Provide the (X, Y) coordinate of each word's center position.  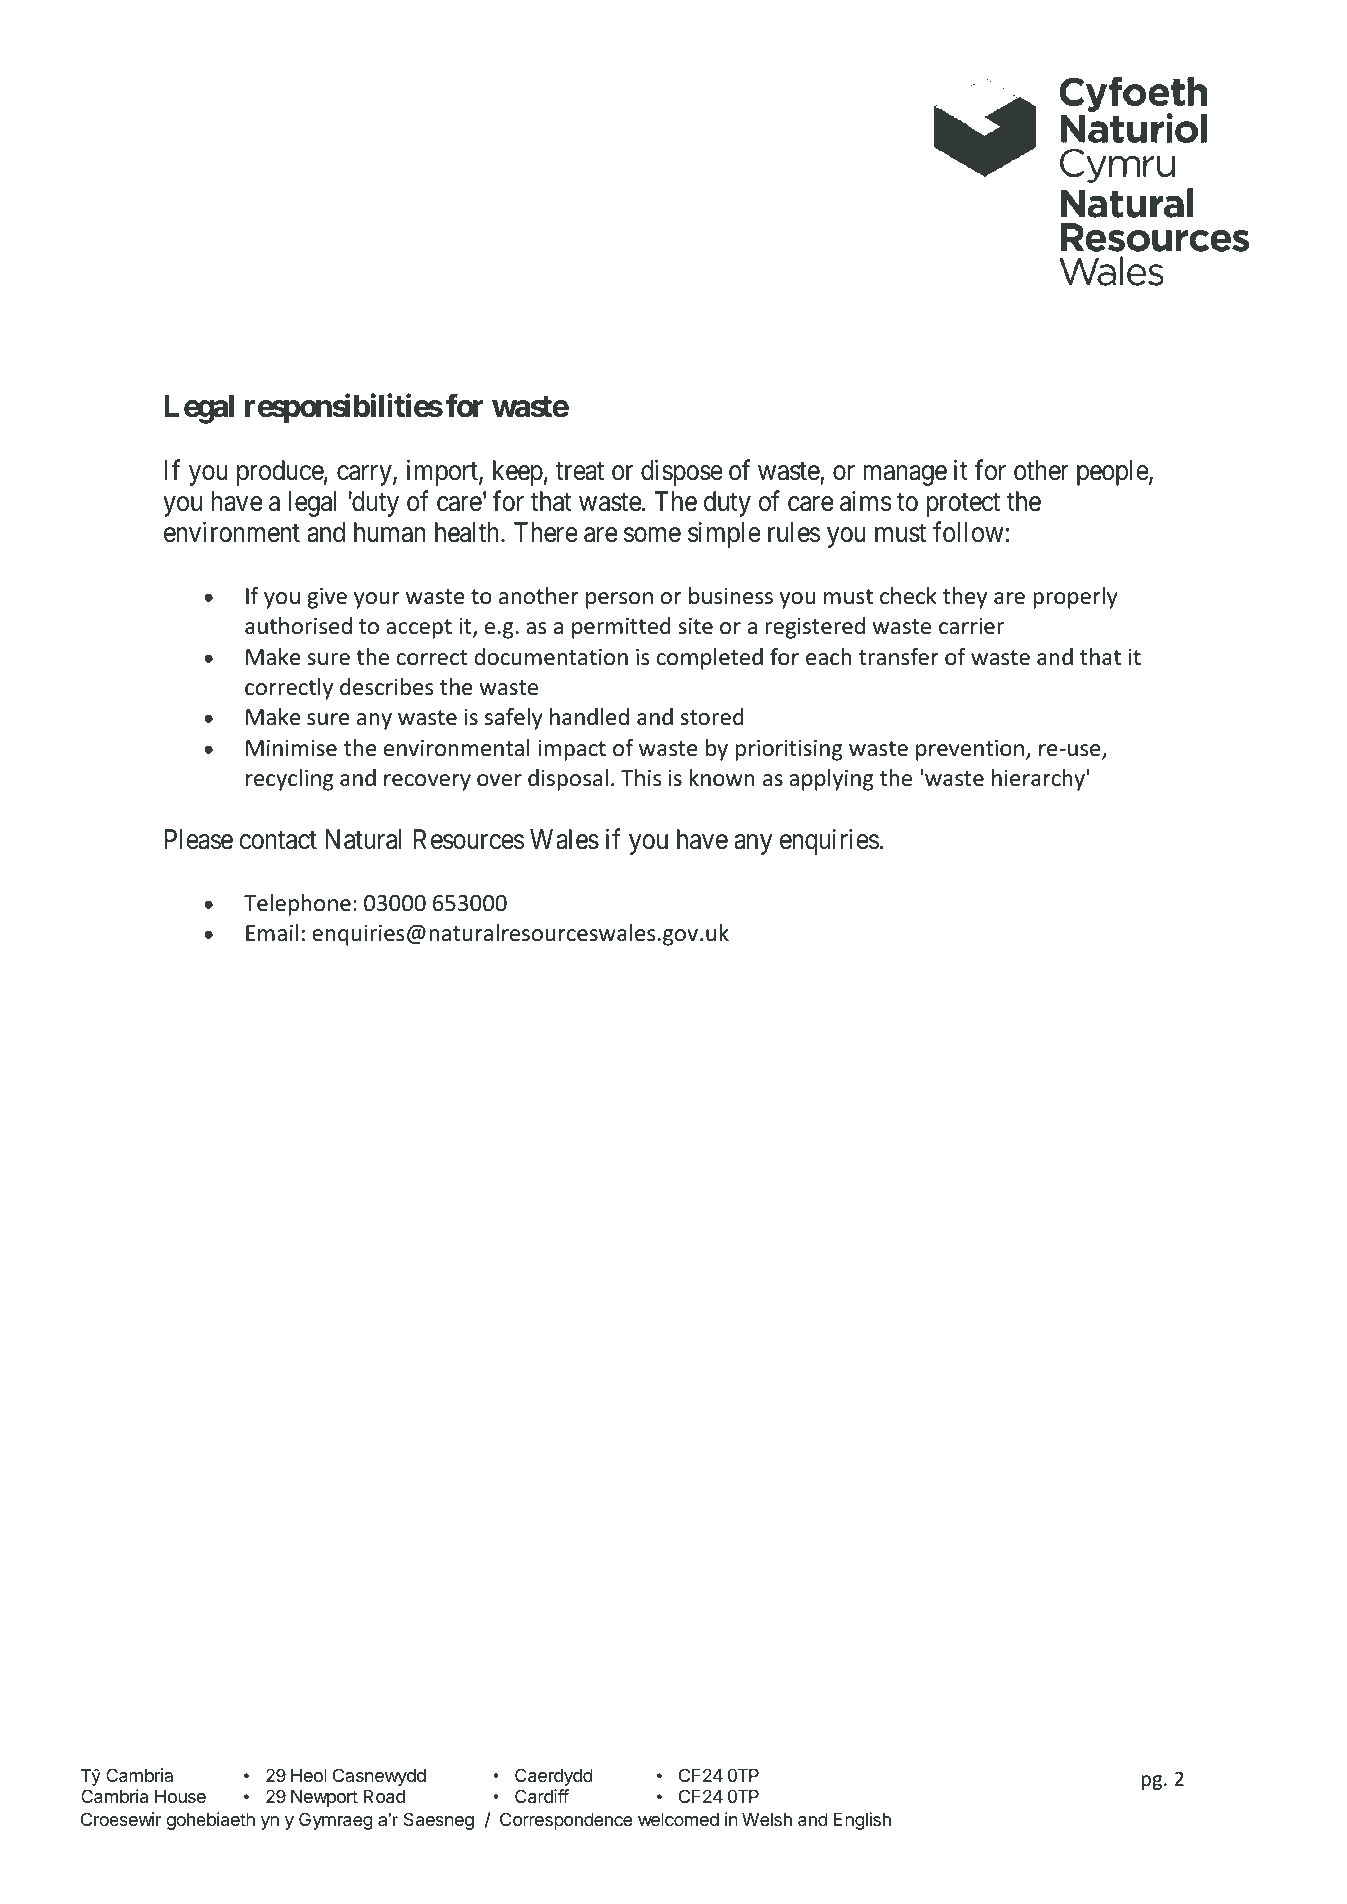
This (641, 778)
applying (831, 780)
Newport (324, 1798)
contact (278, 841)
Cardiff (542, 1796)
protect (963, 505)
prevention (970, 750)
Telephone (297, 905)
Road (384, 1796)
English (862, 1821)
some (652, 535)
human (389, 532)
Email (272, 933)
